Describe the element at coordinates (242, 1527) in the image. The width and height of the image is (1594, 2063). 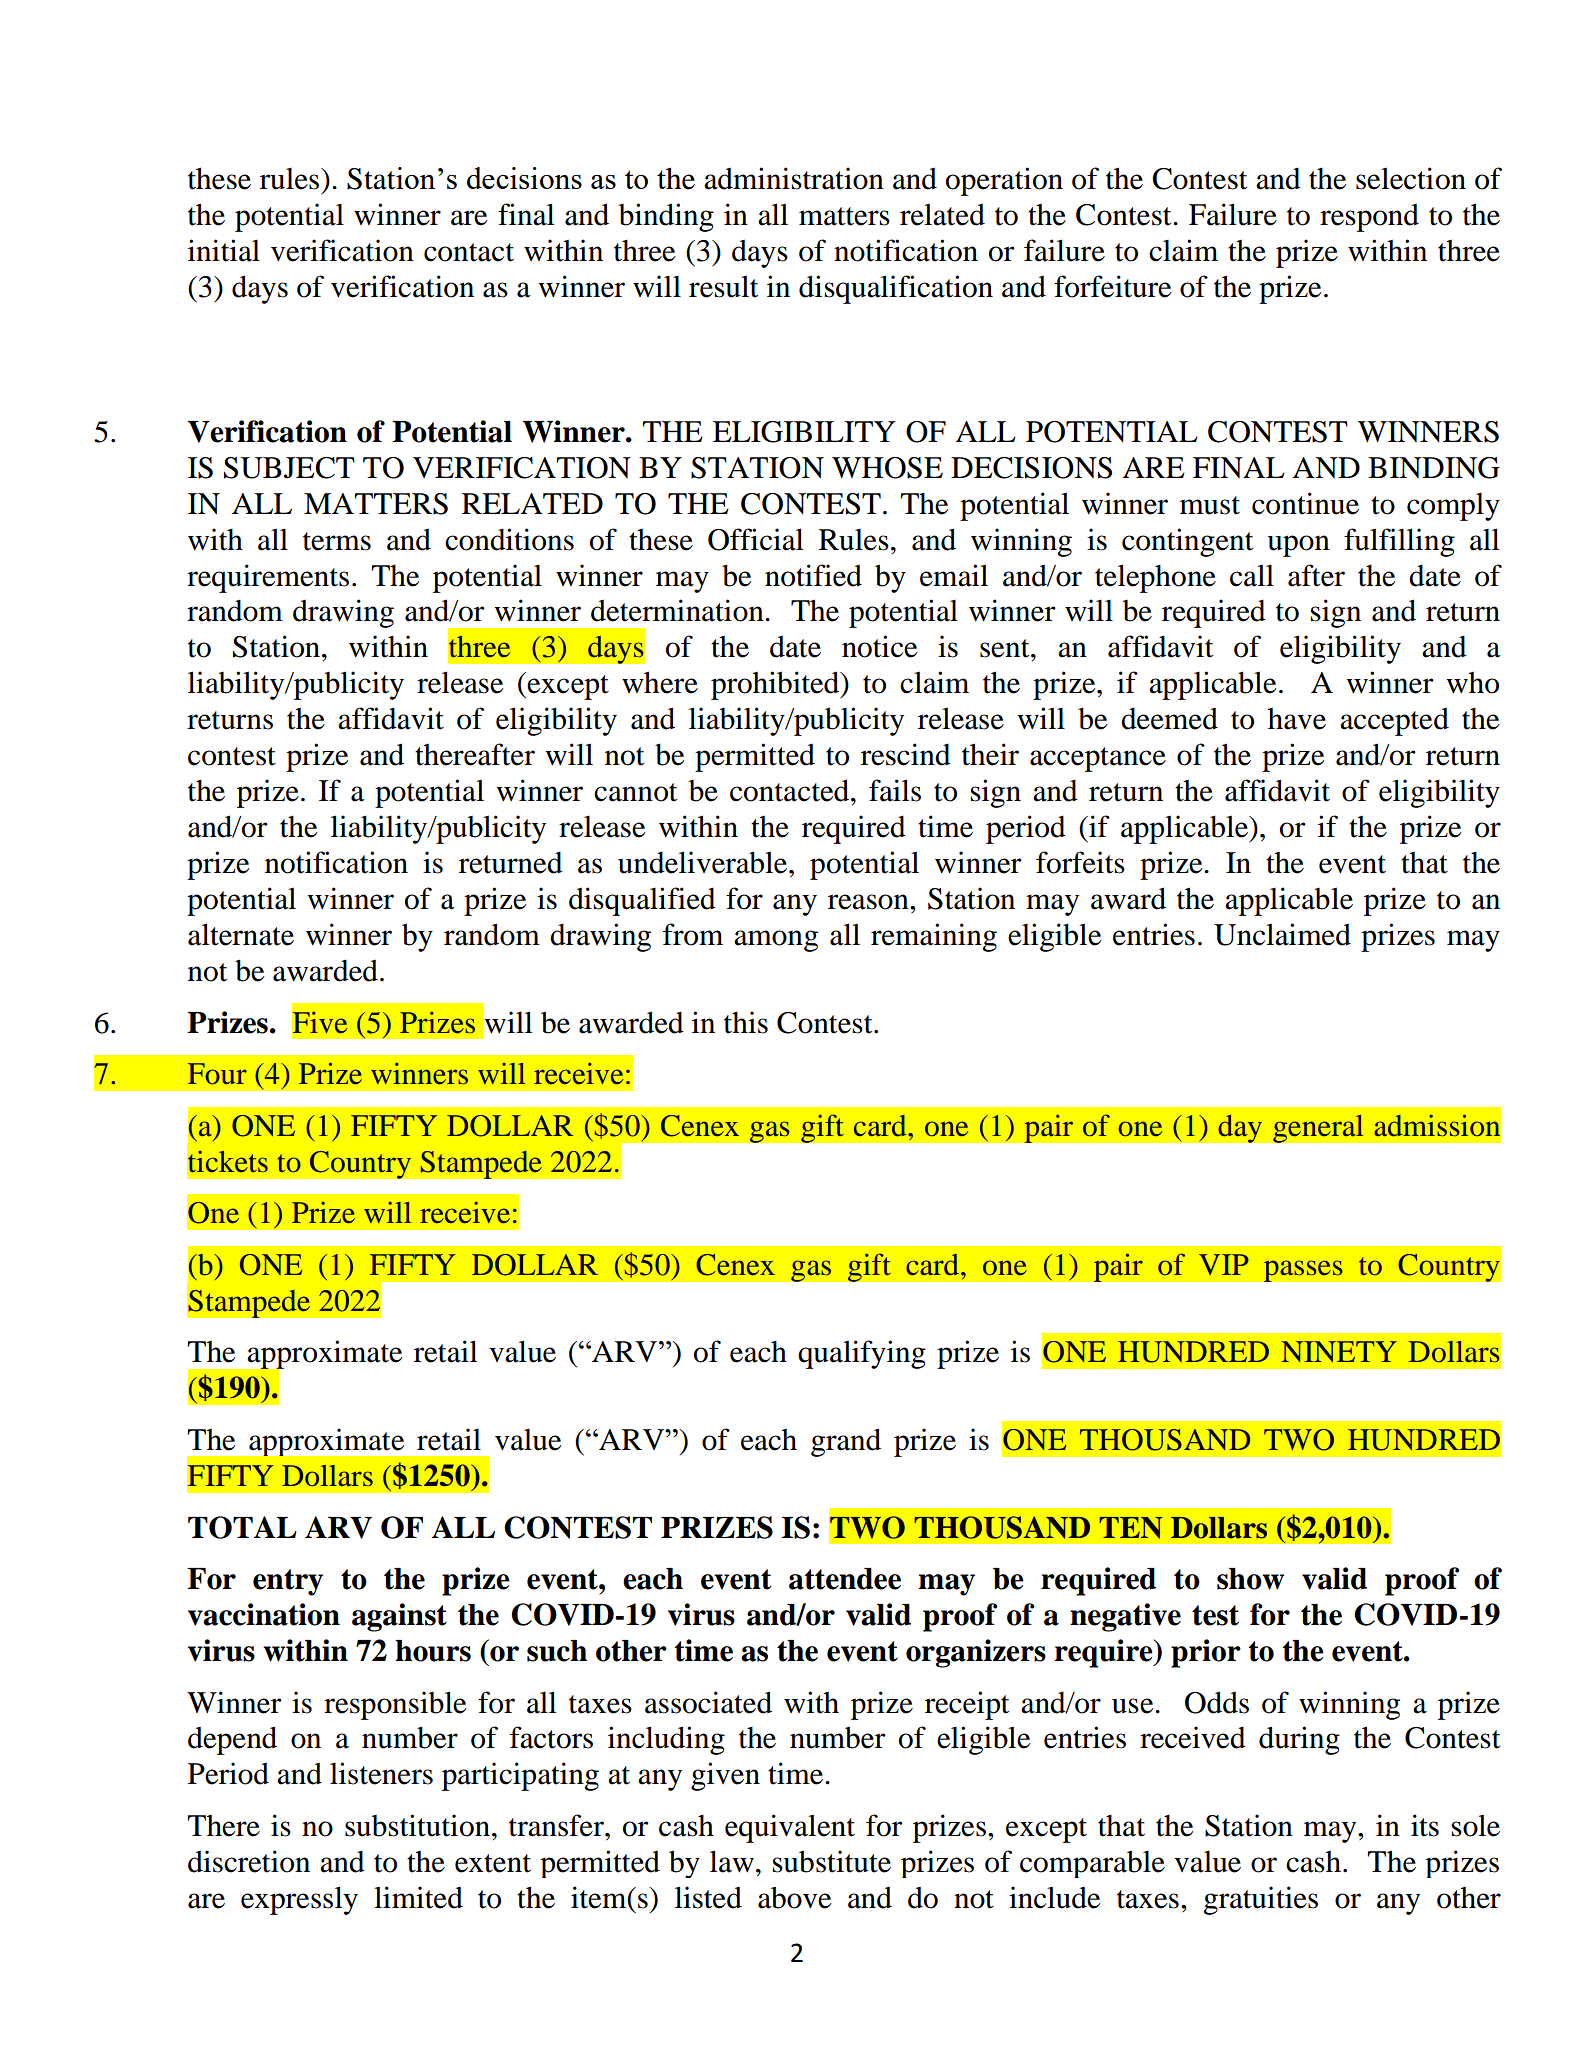
I see `TOTAL` at that location.
